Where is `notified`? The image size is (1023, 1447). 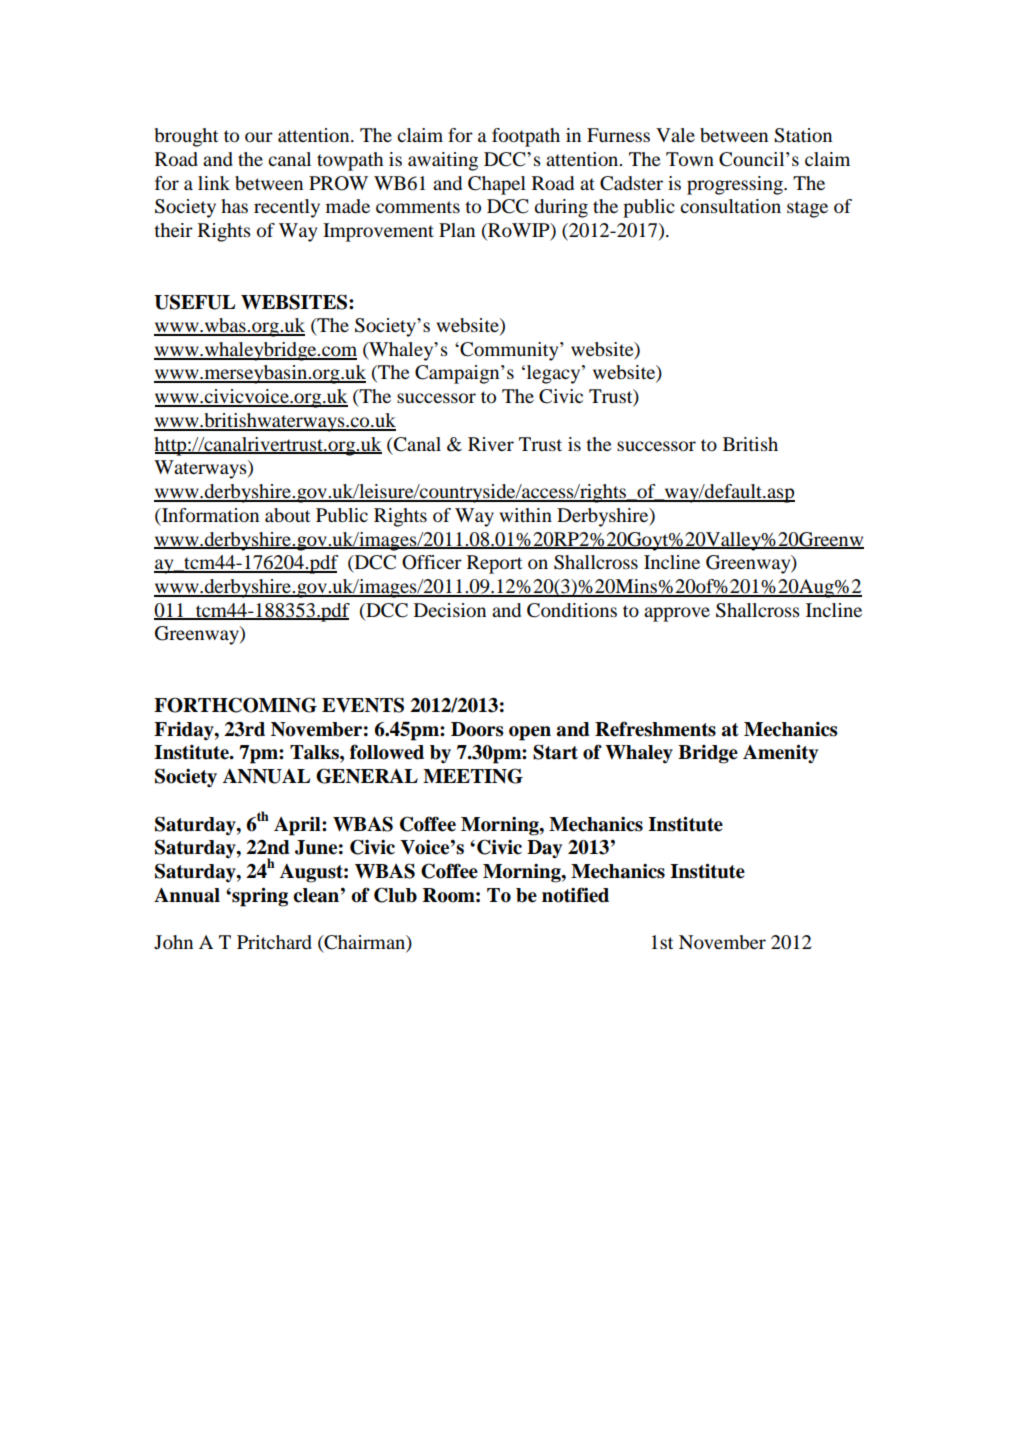
notified is located at coordinates (575, 895).
